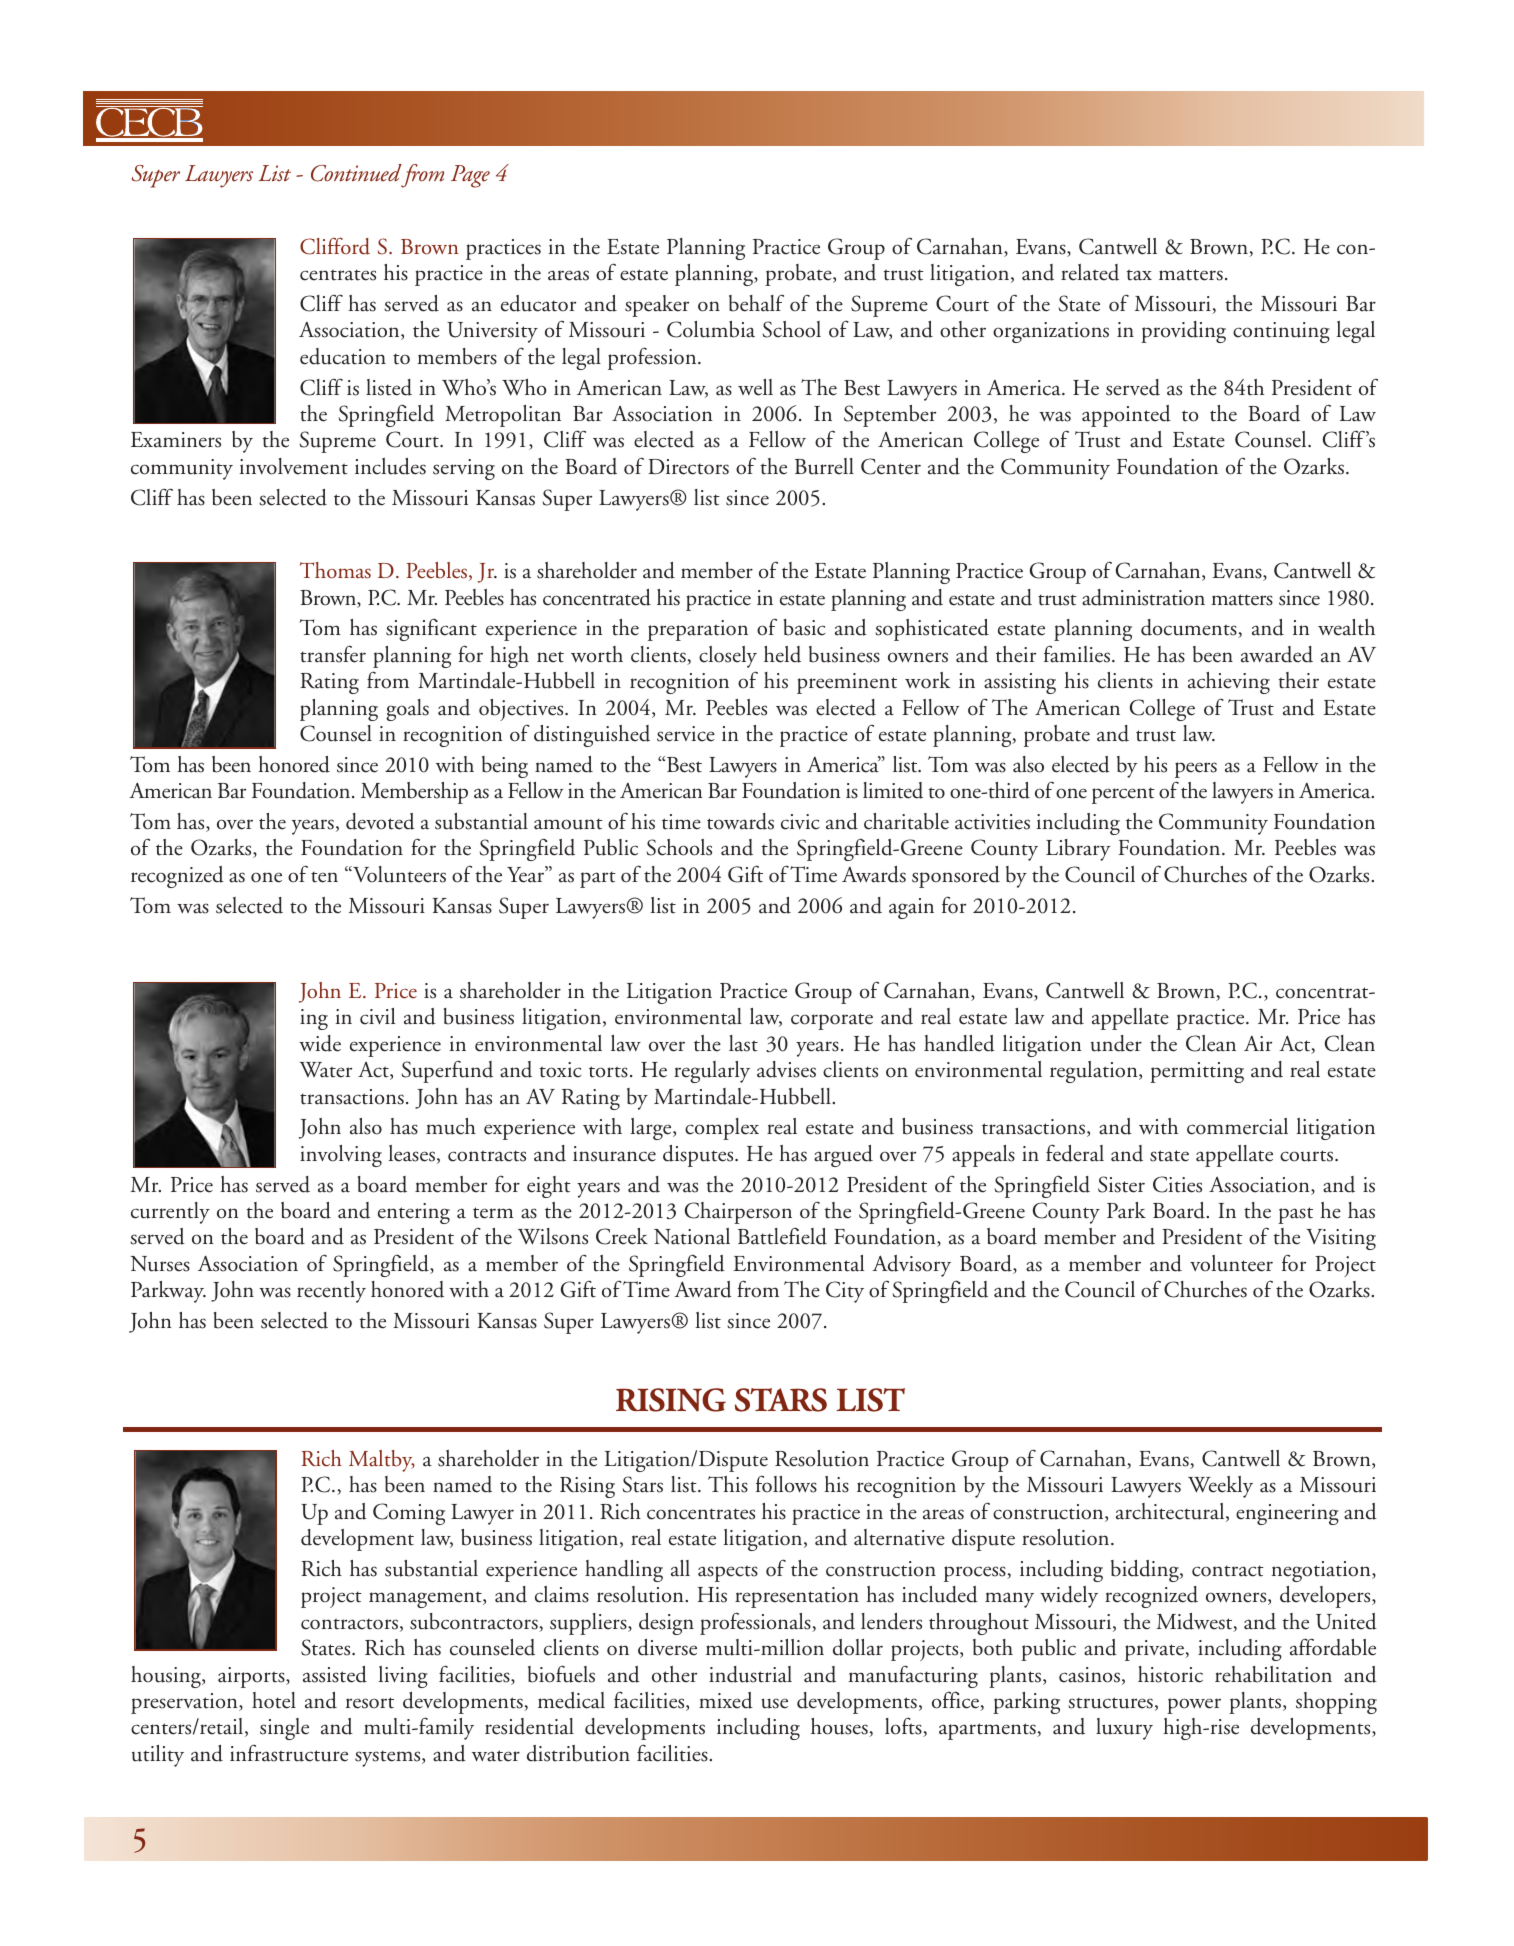  What do you see at coordinates (1139, 275) in the screenshot?
I see `tax` at bounding box center [1139, 275].
